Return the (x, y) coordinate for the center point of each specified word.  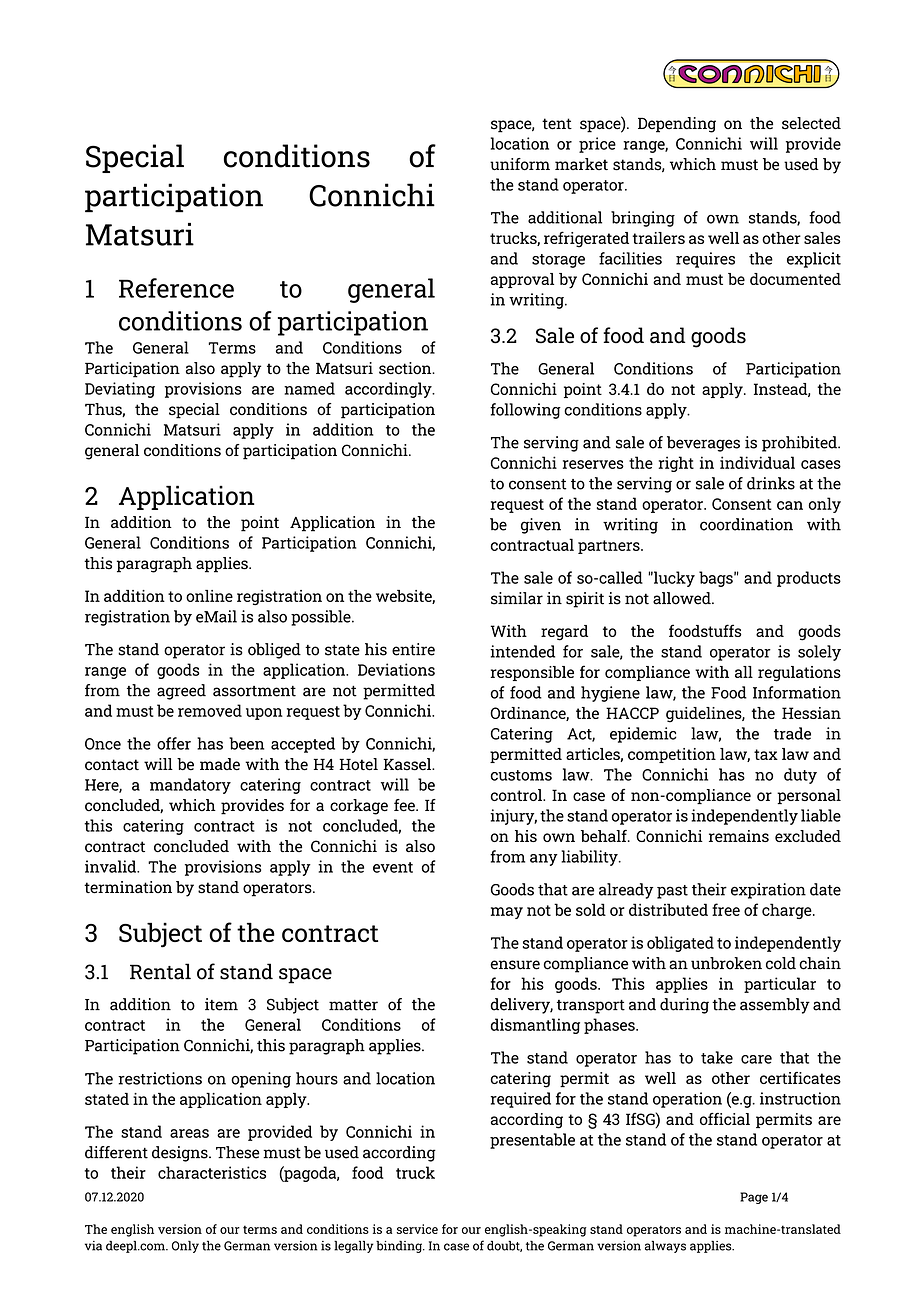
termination (128, 887)
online (209, 596)
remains (739, 836)
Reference (176, 288)
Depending (677, 125)
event (393, 867)
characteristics (212, 1172)
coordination (746, 524)
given (541, 526)
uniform (520, 164)
